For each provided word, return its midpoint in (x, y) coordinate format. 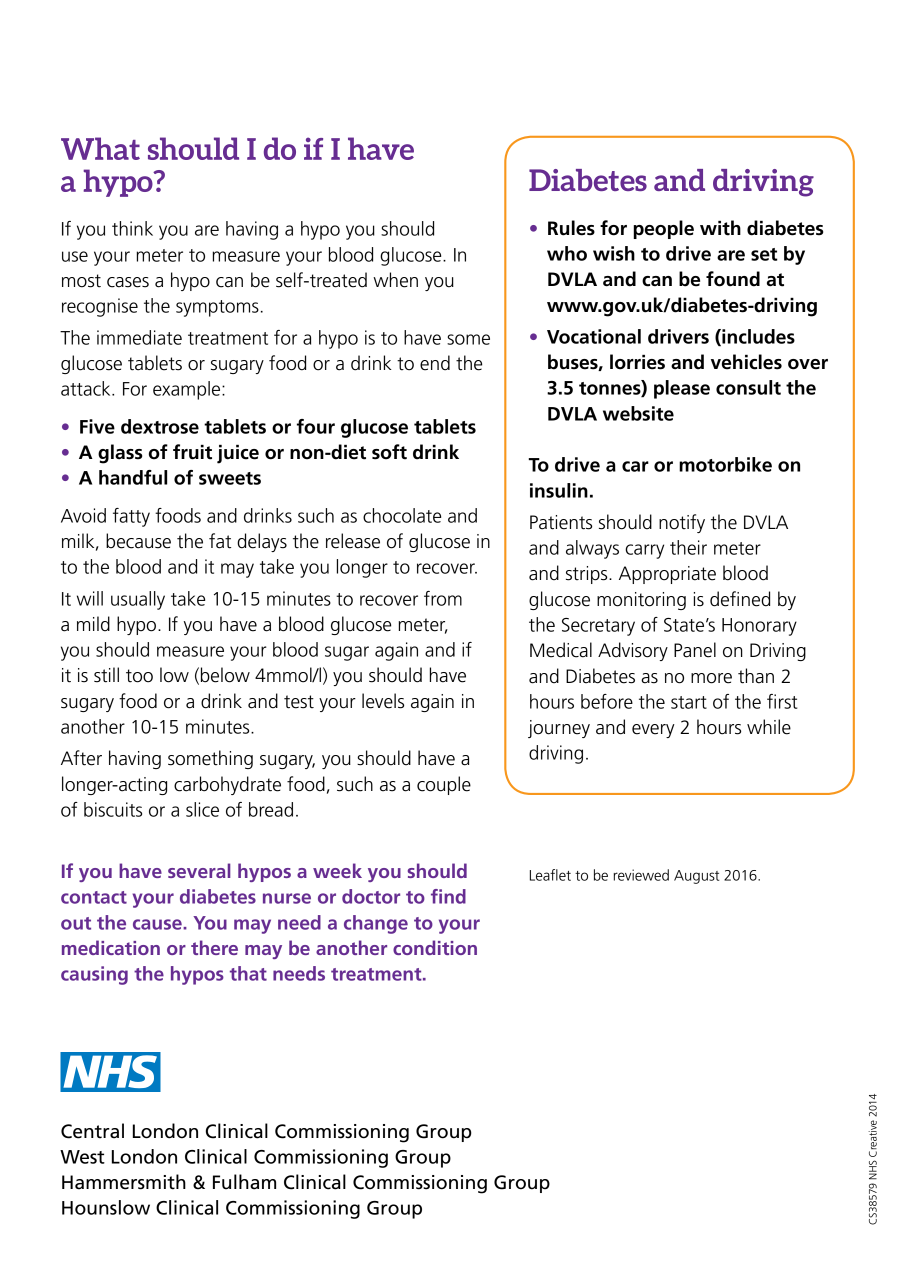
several (199, 870)
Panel (695, 650)
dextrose (160, 426)
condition (435, 947)
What (100, 148)
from (443, 598)
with (720, 228)
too (139, 676)
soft (389, 452)
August (696, 877)
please (682, 389)
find (448, 896)
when (395, 280)
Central (92, 1131)
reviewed (641, 875)
